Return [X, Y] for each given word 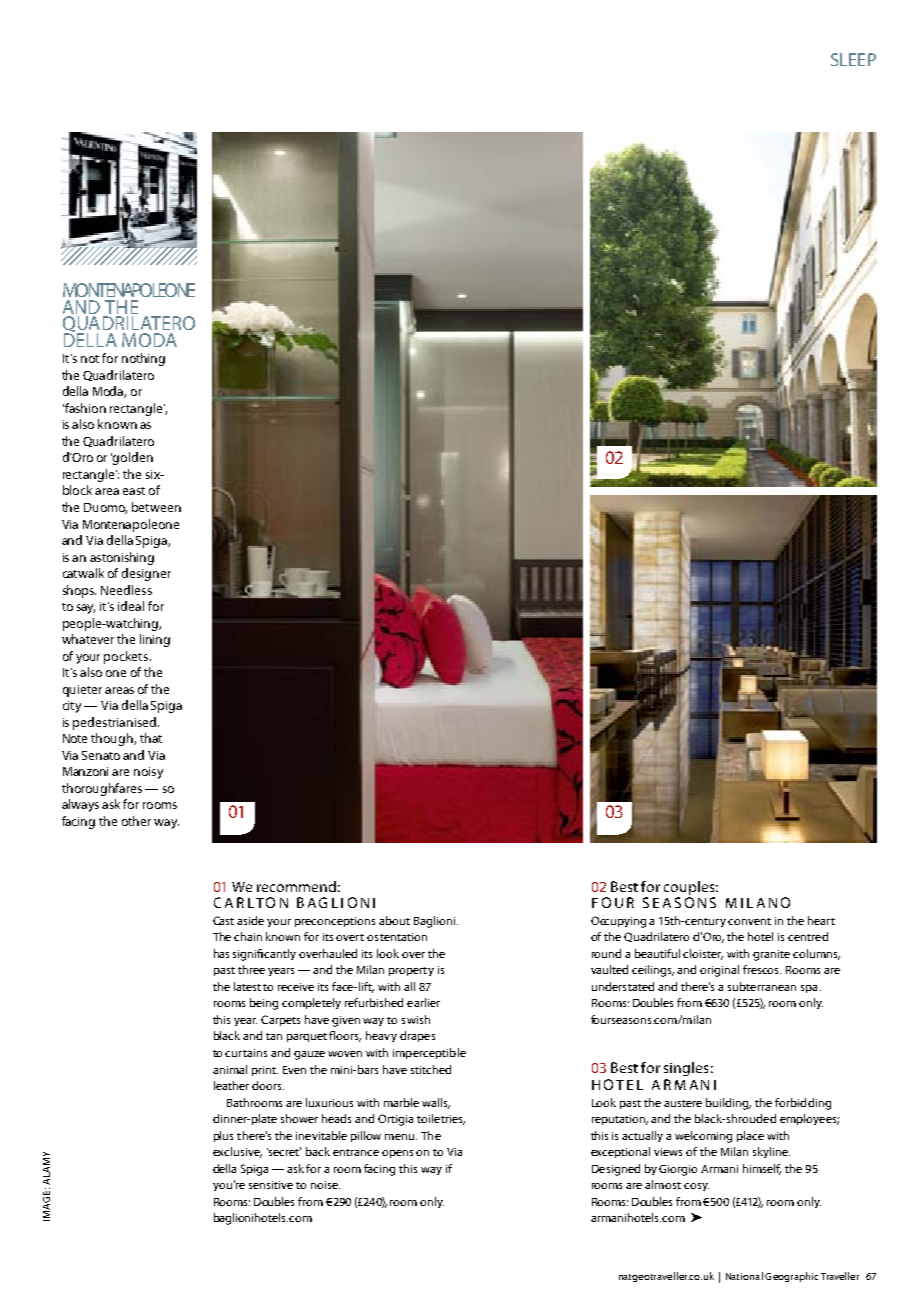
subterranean [762, 986]
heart [821, 920]
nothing [143, 359]
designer [146, 574]
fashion [84, 408]
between [156, 507]
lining [155, 640]
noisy [148, 773]
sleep [853, 59]
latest [247, 986]
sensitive [271, 1185]
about [394, 920]
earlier [423, 1002]
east [134, 491]
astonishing [122, 558]
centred [808, 936]
